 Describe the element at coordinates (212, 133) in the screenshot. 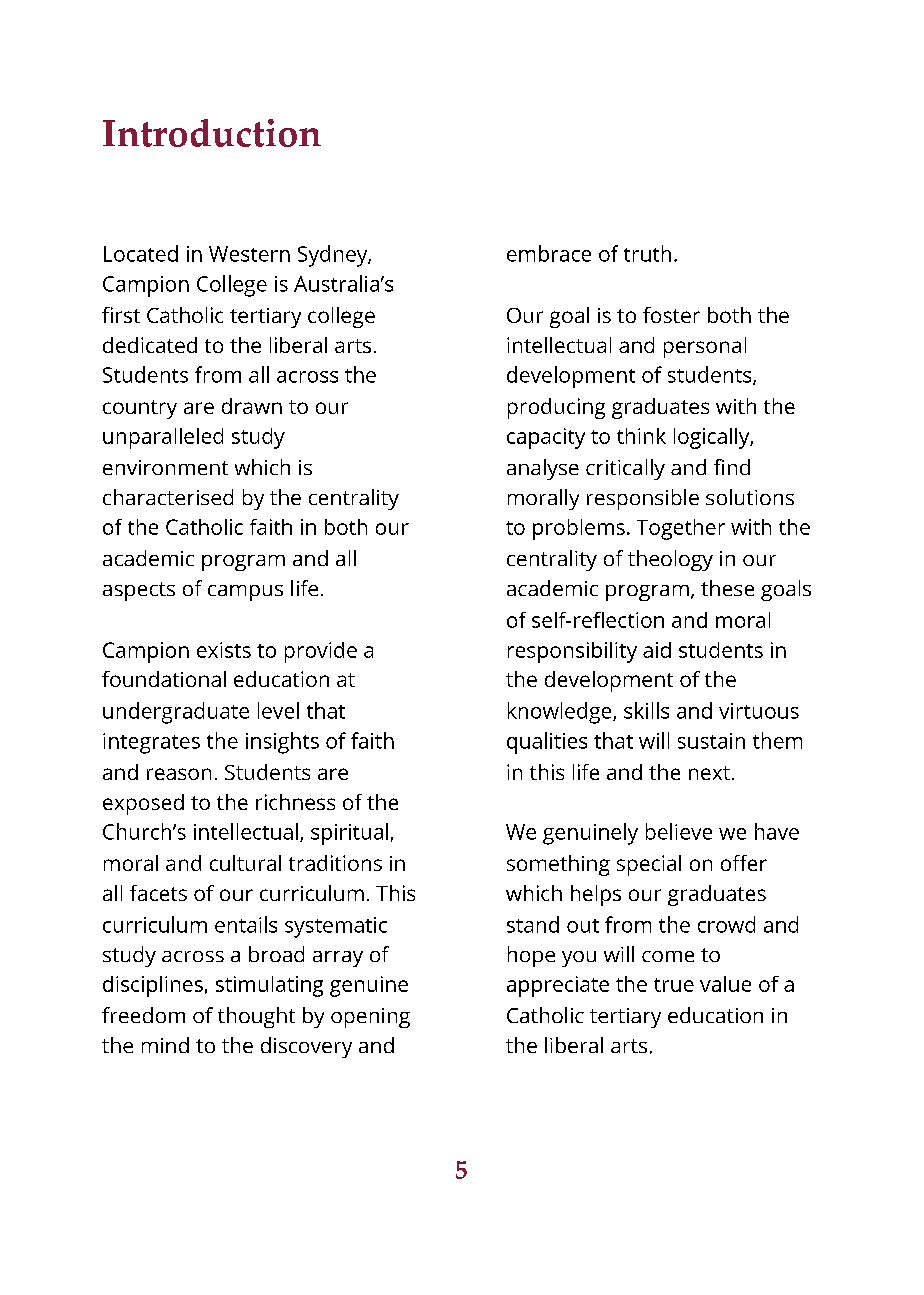

I see `Introduction` at that location.
